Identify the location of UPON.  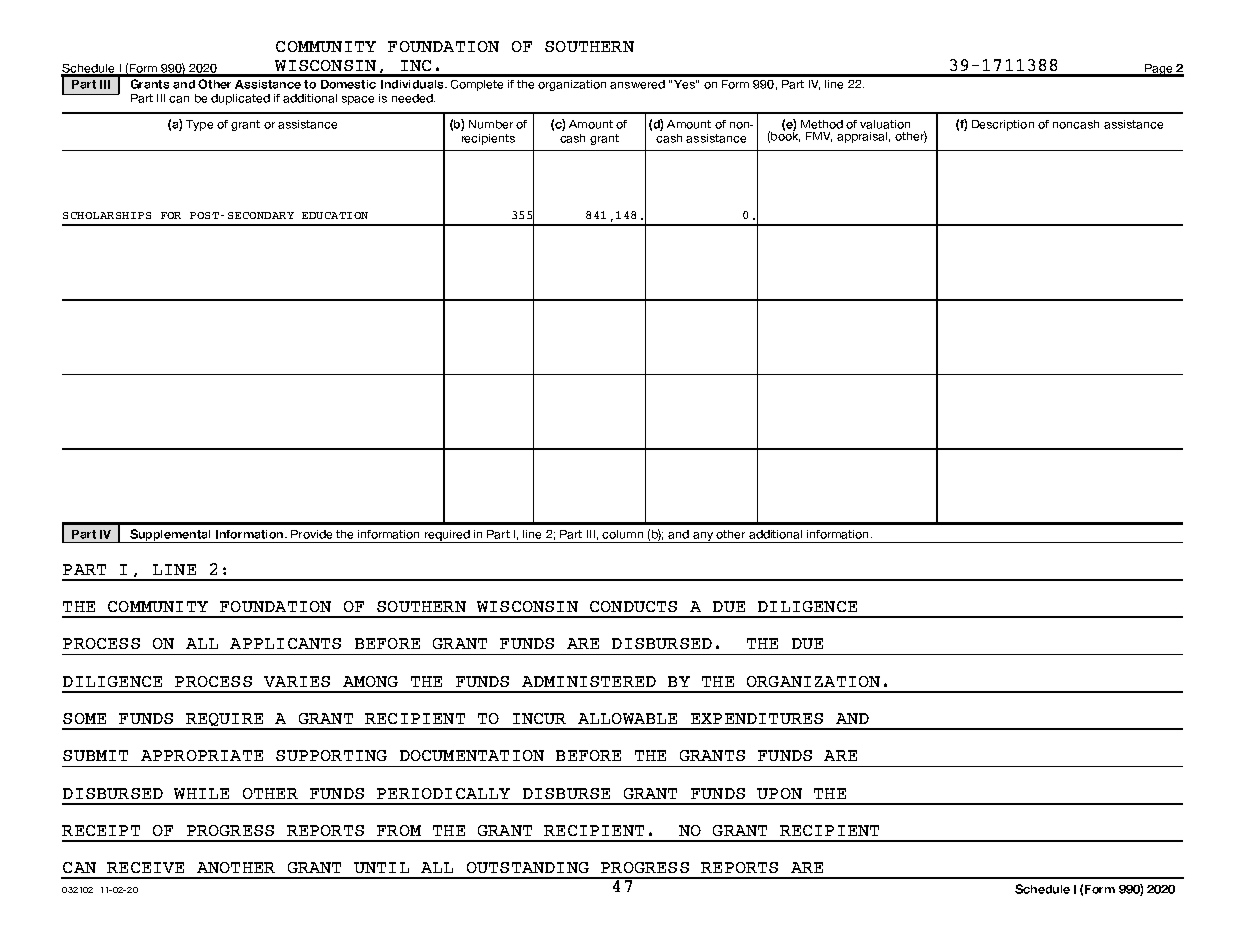
(779, 793).
